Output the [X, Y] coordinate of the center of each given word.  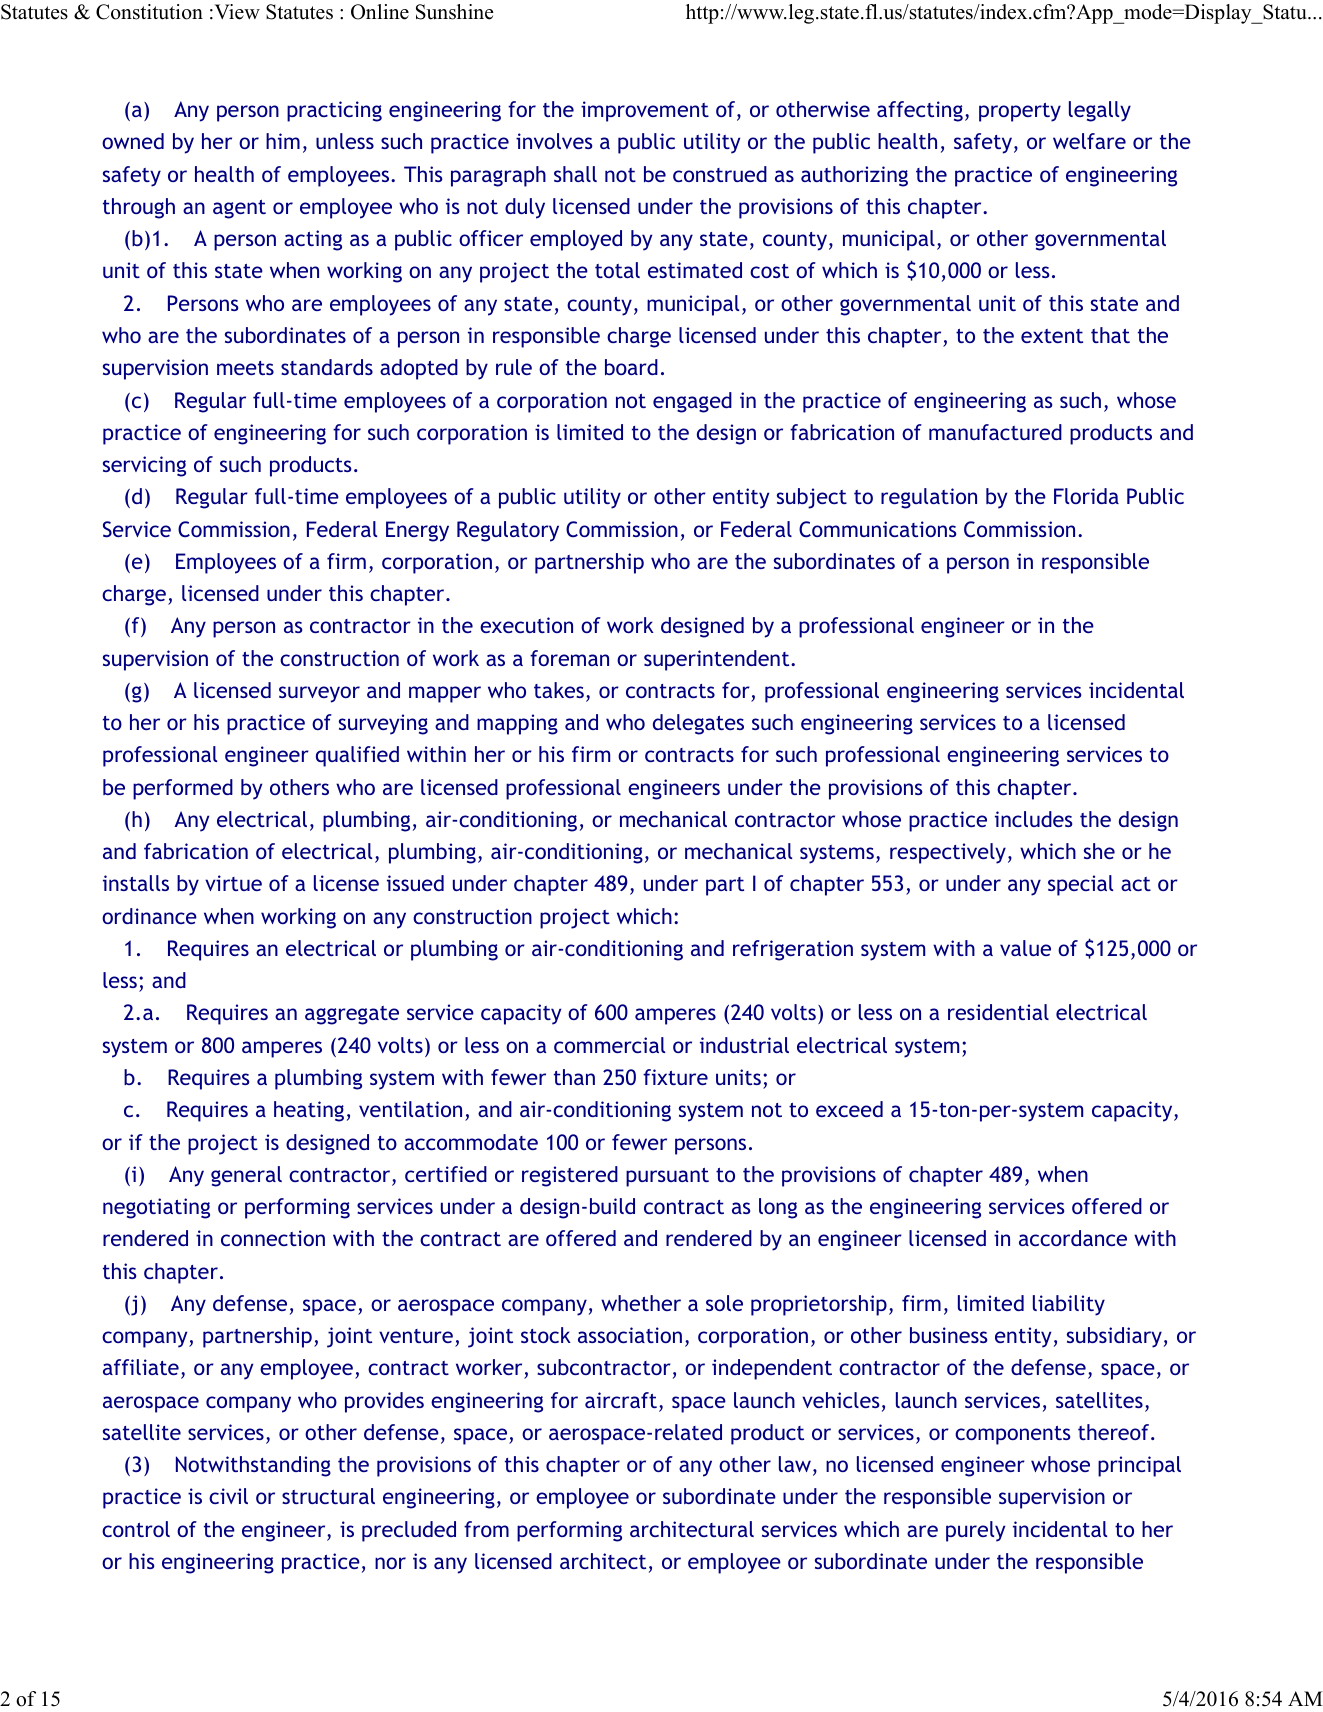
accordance [1073, 1238]
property [1020, 112]
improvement [645, 111]
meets [245, 368]
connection [273, 1238]
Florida [1086, 496]
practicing [334, 111]
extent [1052, 336]
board [631, 367]
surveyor [319, 694]
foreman [569, 658]
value [1025, 948]
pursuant [667, 1177]
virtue [233, 883]
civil [228, 1496]
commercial [609, 1045]
